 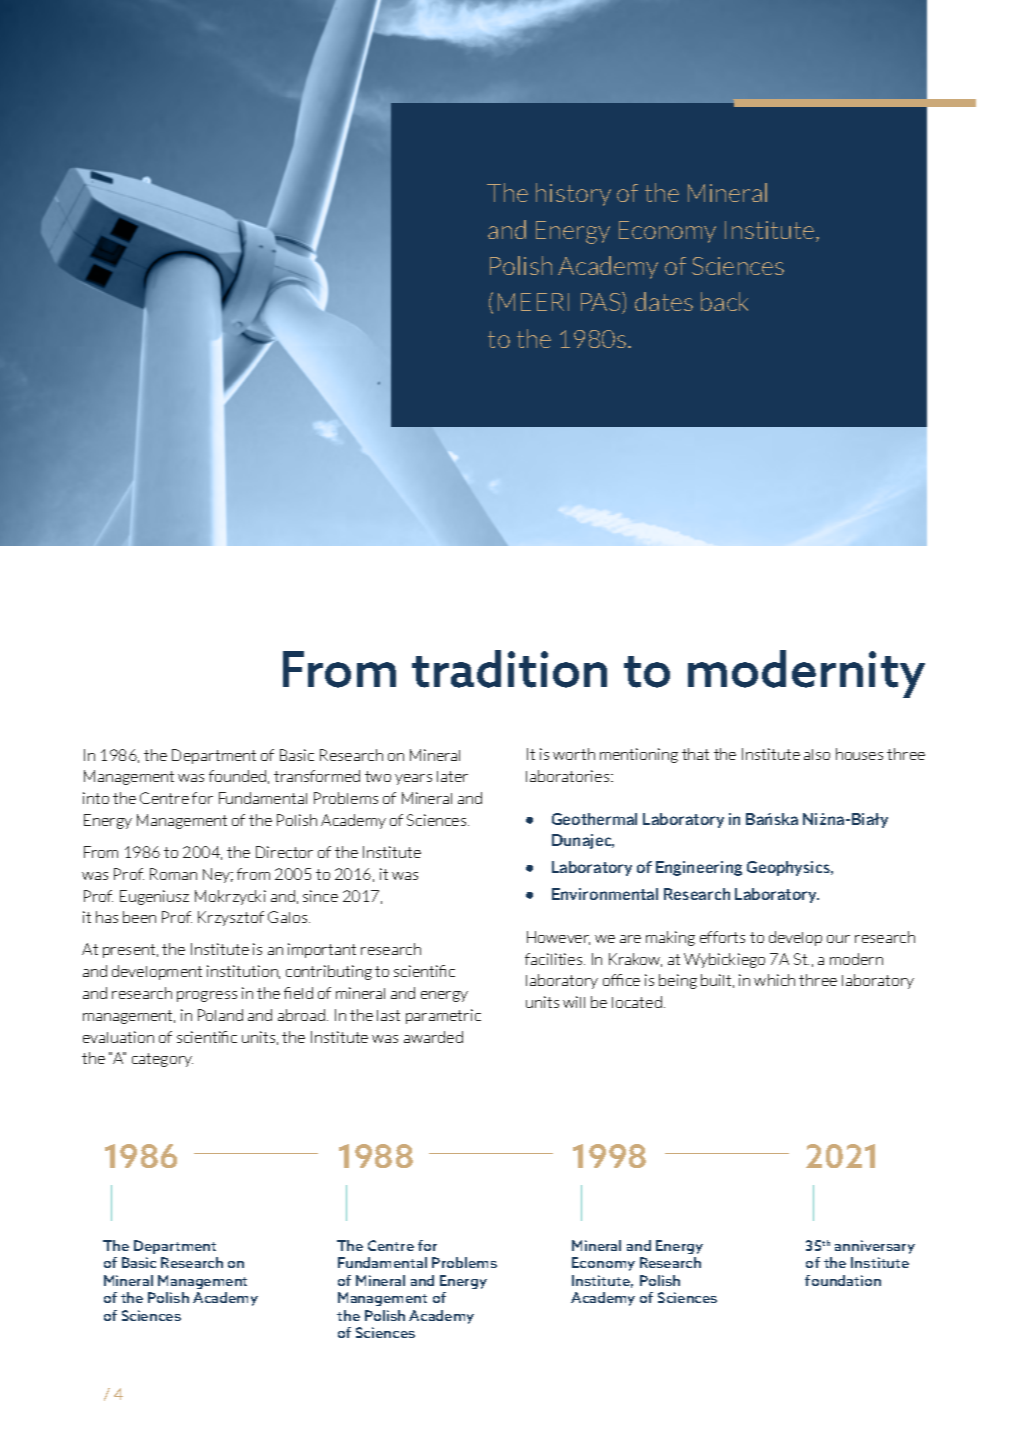 I want to click on awarded, so click(x=433, y=1037).
